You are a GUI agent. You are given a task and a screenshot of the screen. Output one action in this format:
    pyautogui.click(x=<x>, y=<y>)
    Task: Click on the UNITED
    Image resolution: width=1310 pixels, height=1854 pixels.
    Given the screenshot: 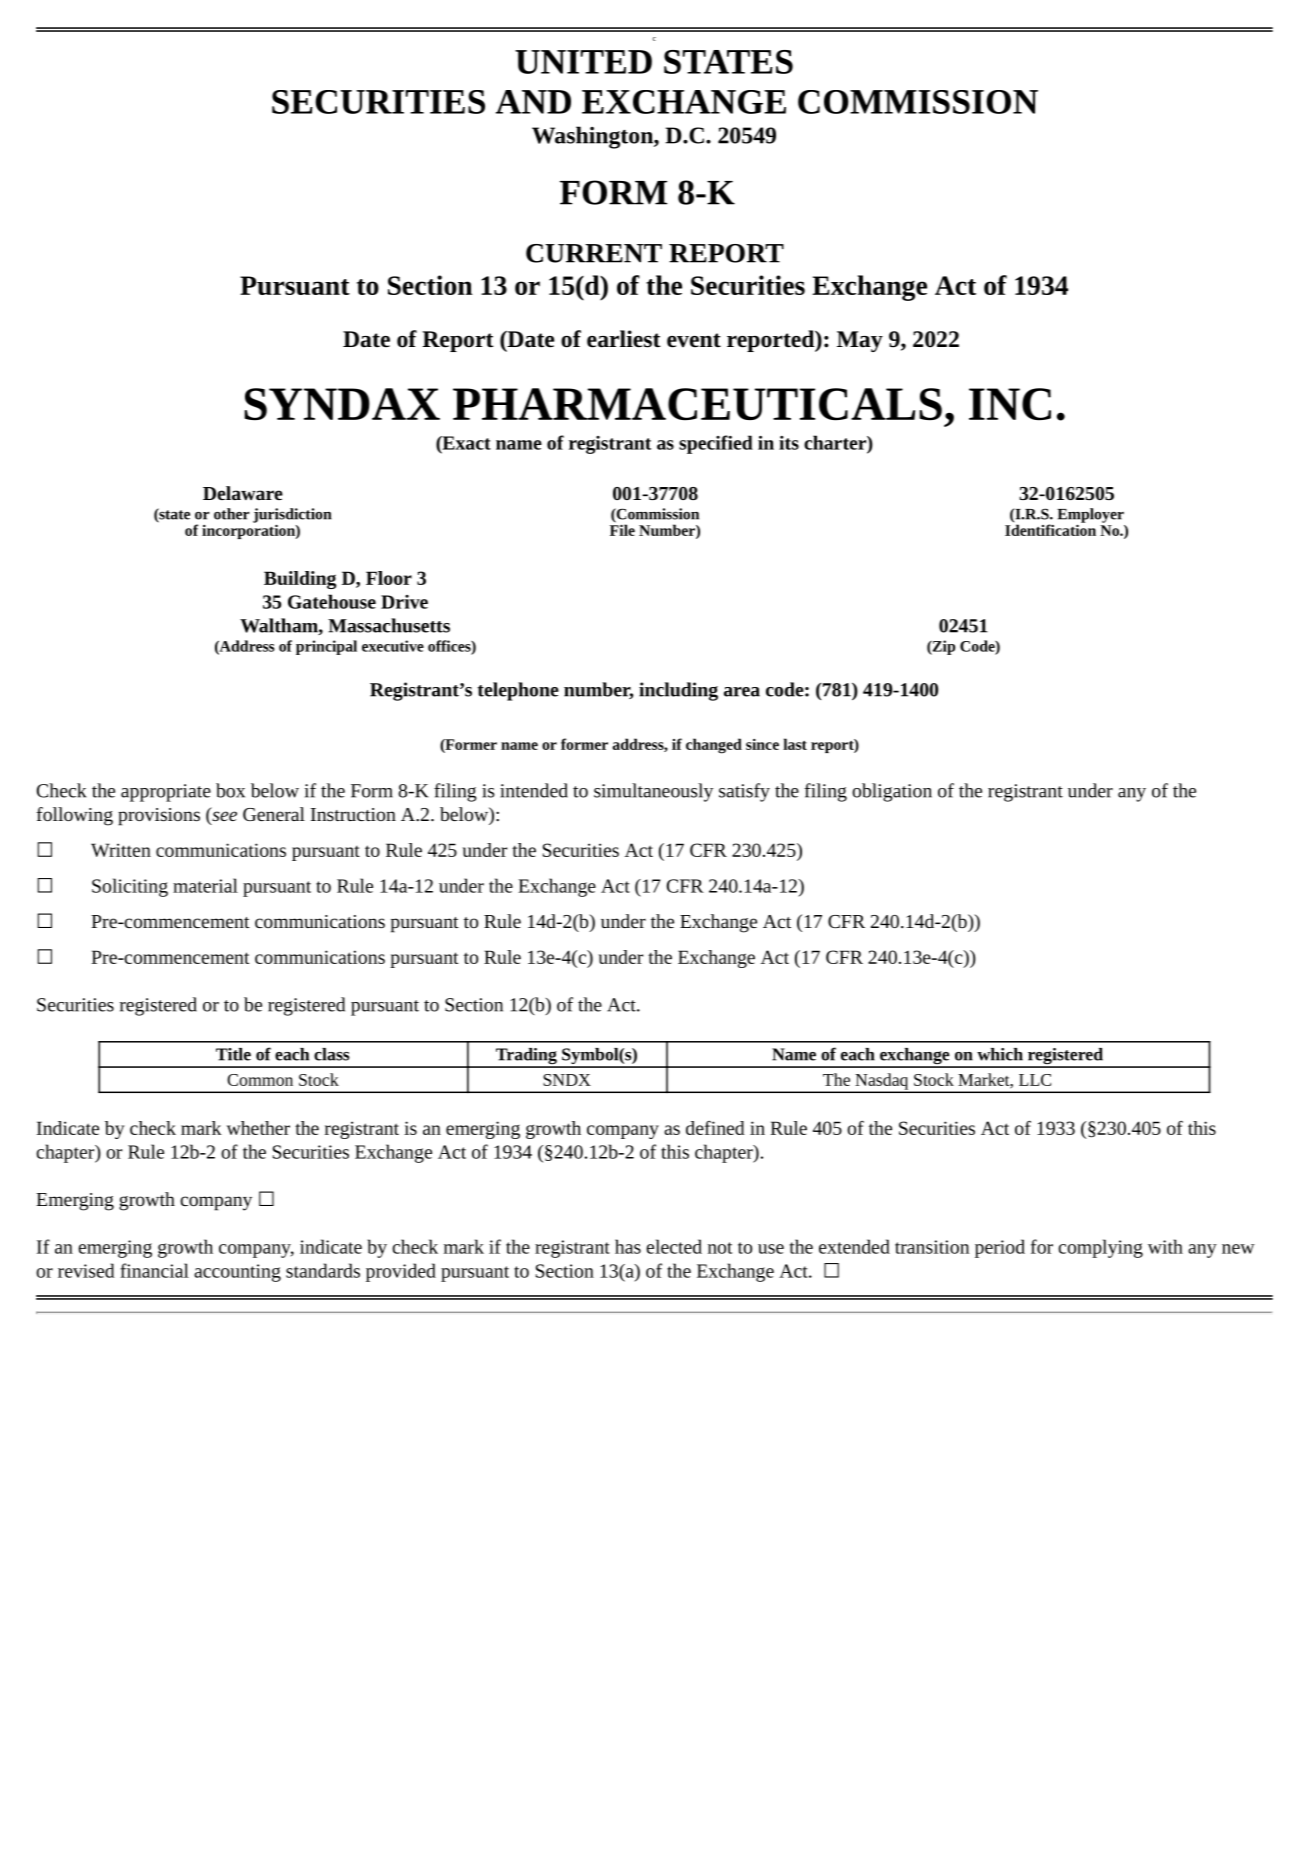 What is the action you would take?
    pyautogui.click(x=583, y=62)
